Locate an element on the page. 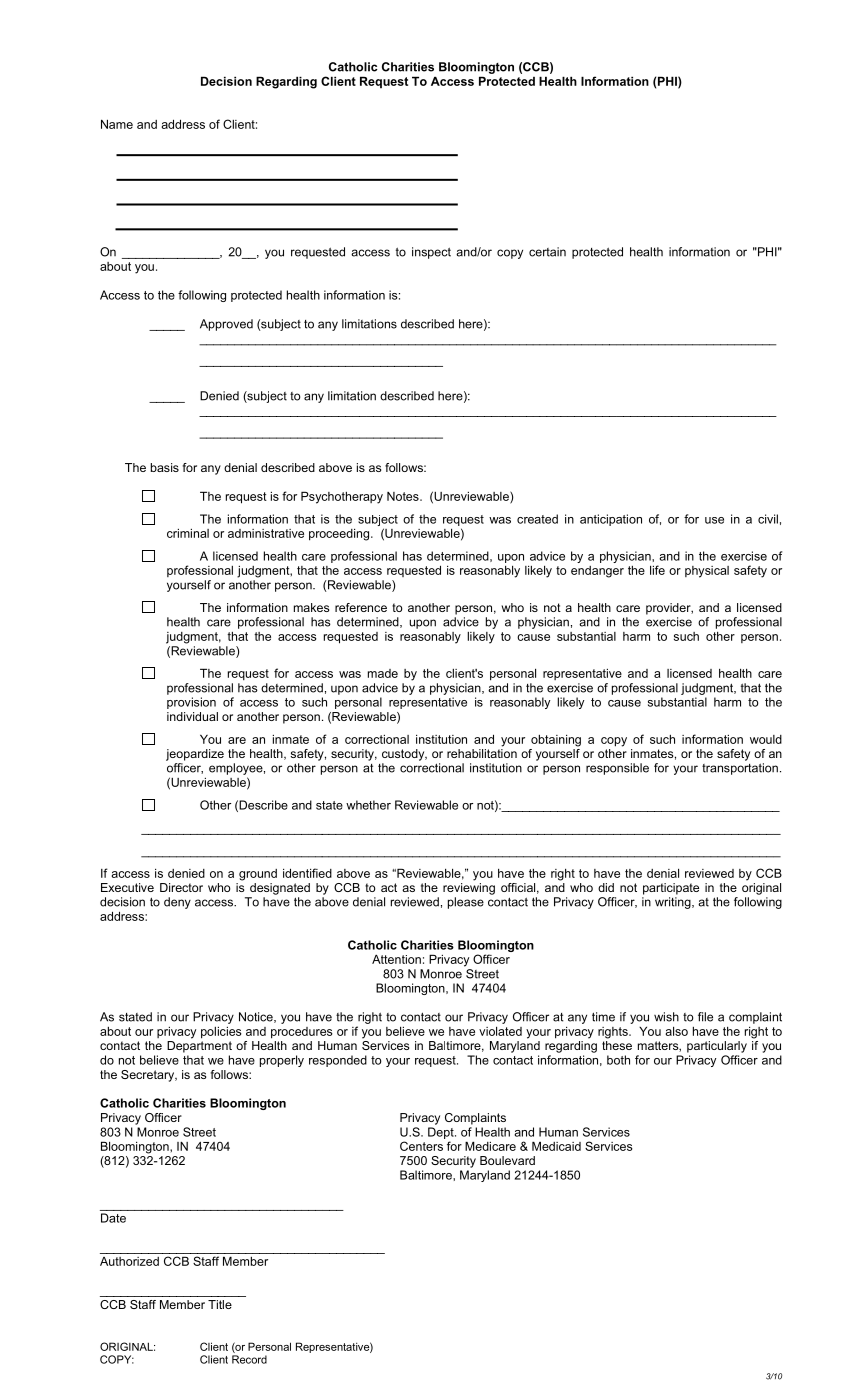 This image has width=849, height=1400. Approved is located at coordinates (226, 325).
